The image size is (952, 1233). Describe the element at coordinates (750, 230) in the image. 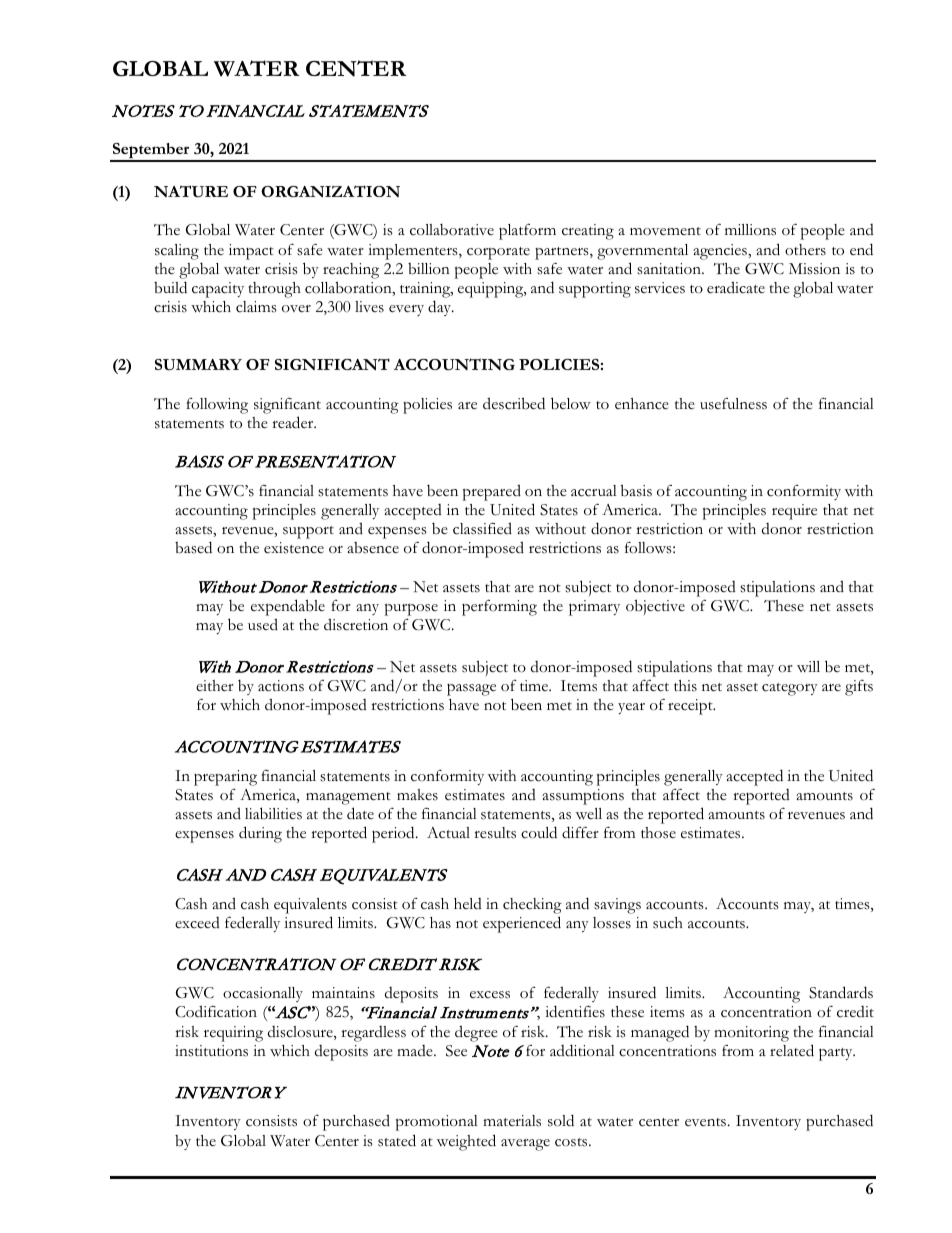

I see `millions` at that location.
